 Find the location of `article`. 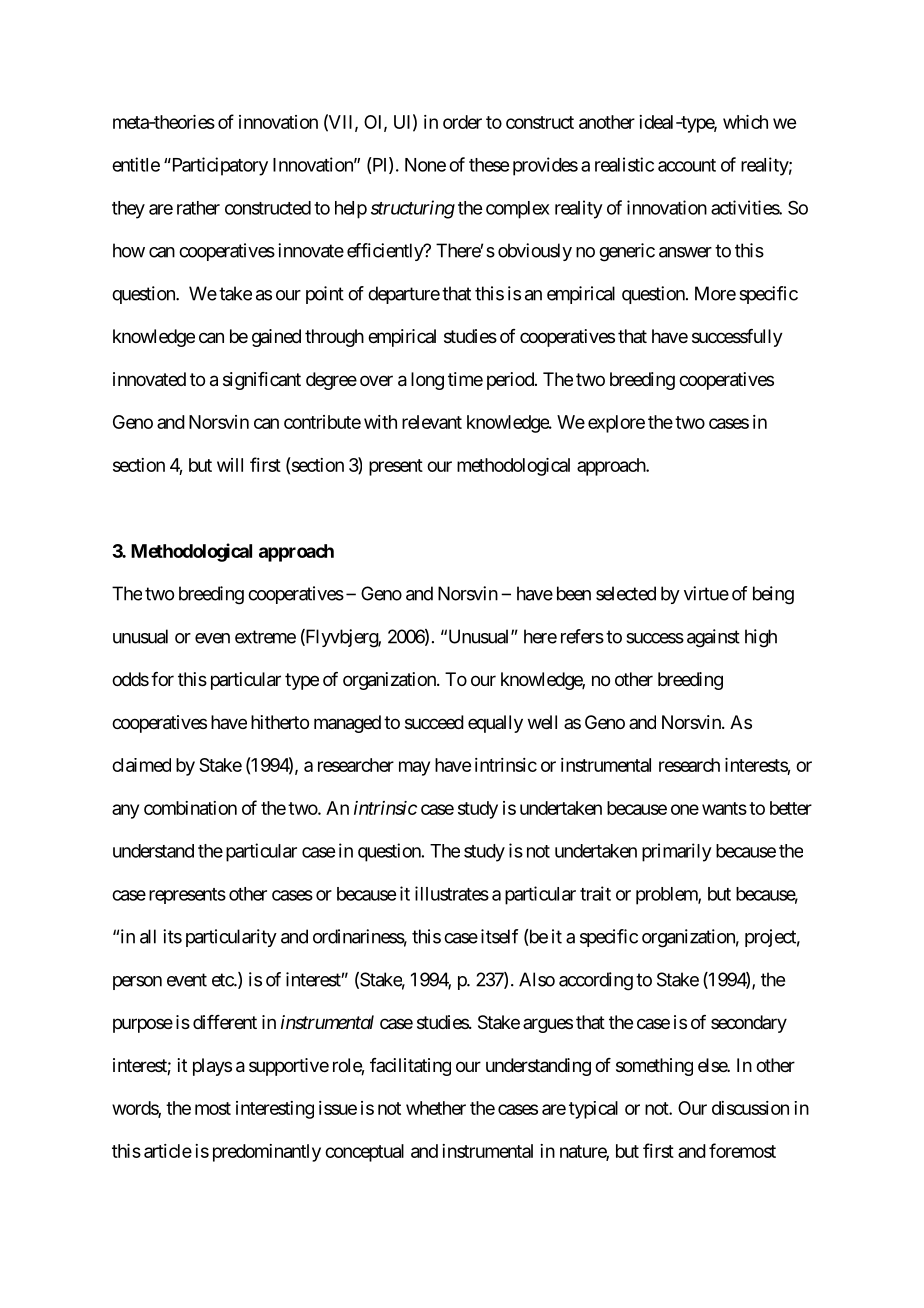

article is located at coordinates (168, 1151).
